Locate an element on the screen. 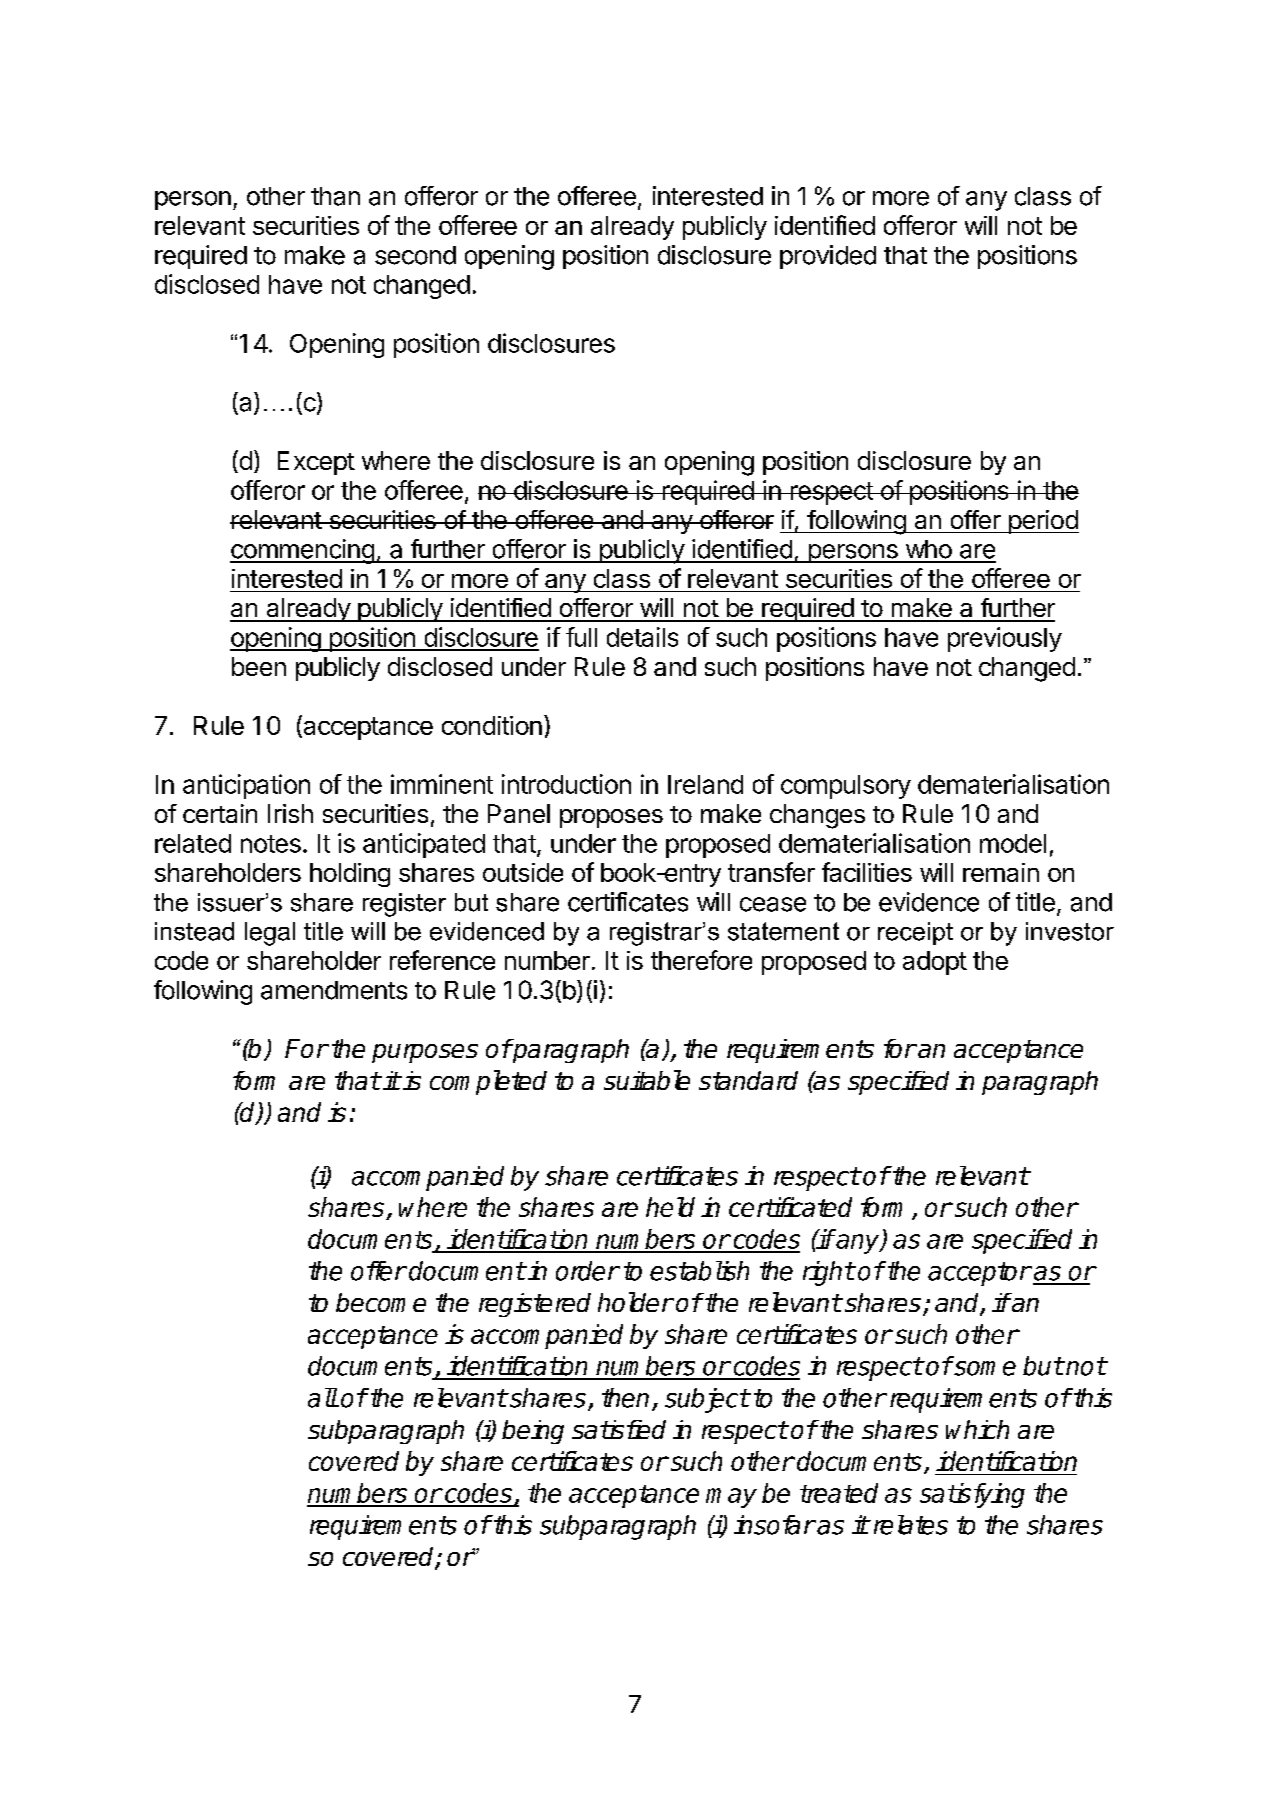  than is located at coordinates (335, 196).
